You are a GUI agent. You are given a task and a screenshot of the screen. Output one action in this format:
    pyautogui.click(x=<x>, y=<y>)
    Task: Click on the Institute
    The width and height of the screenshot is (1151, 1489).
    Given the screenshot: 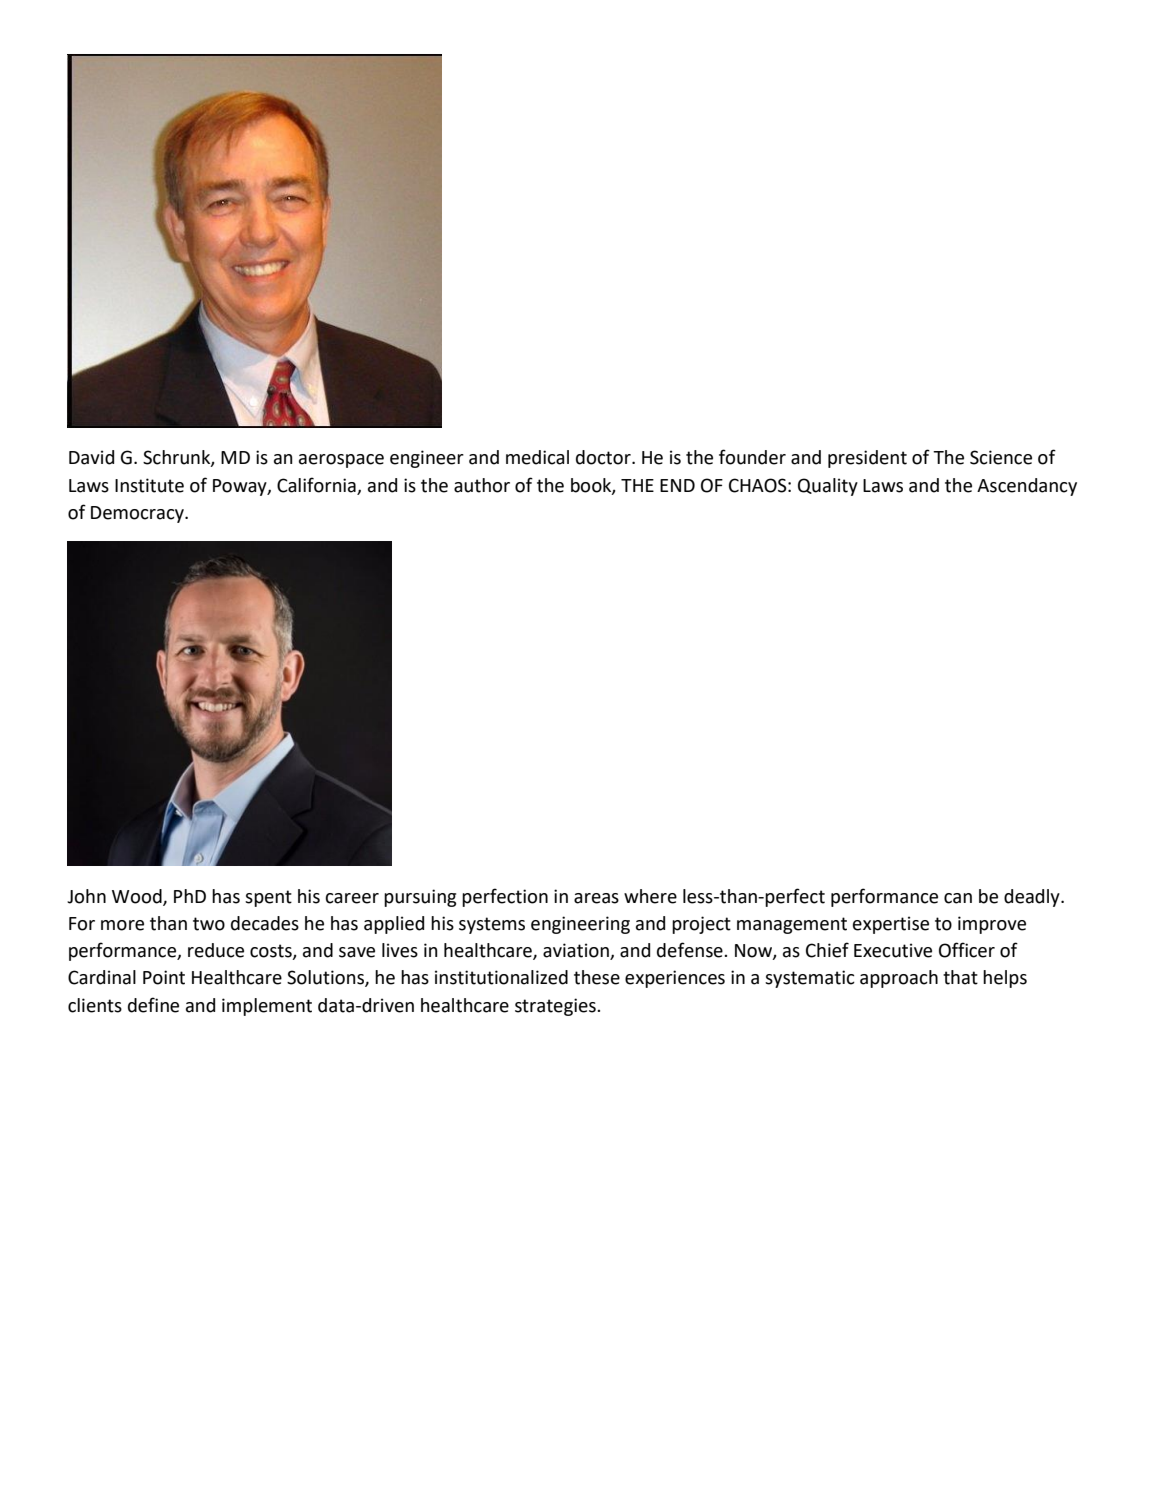 What is the action you would take?
    pyautogui.click(x=149, y=485)
